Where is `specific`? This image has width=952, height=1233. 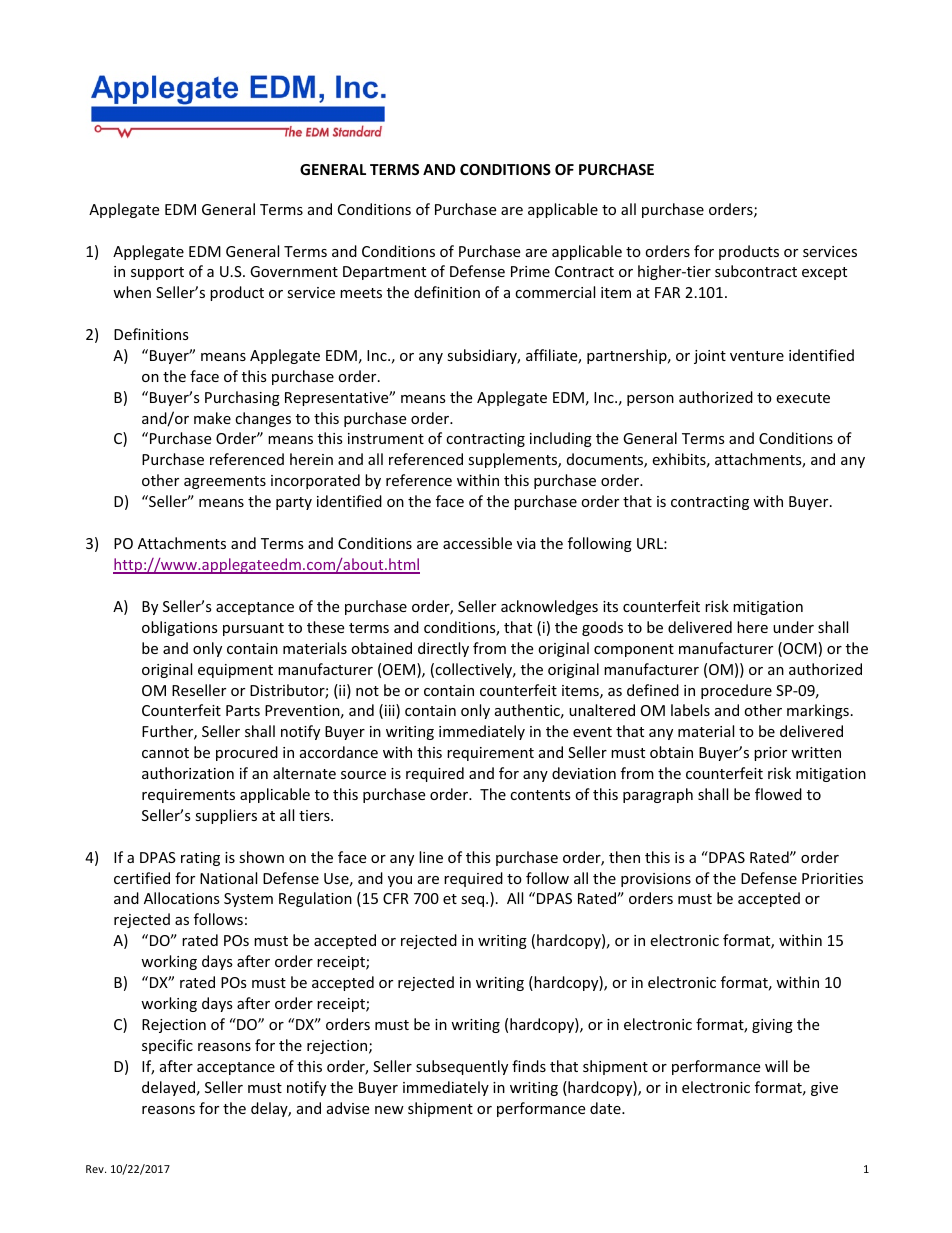
specific is located at coordinates (167, 1046).
